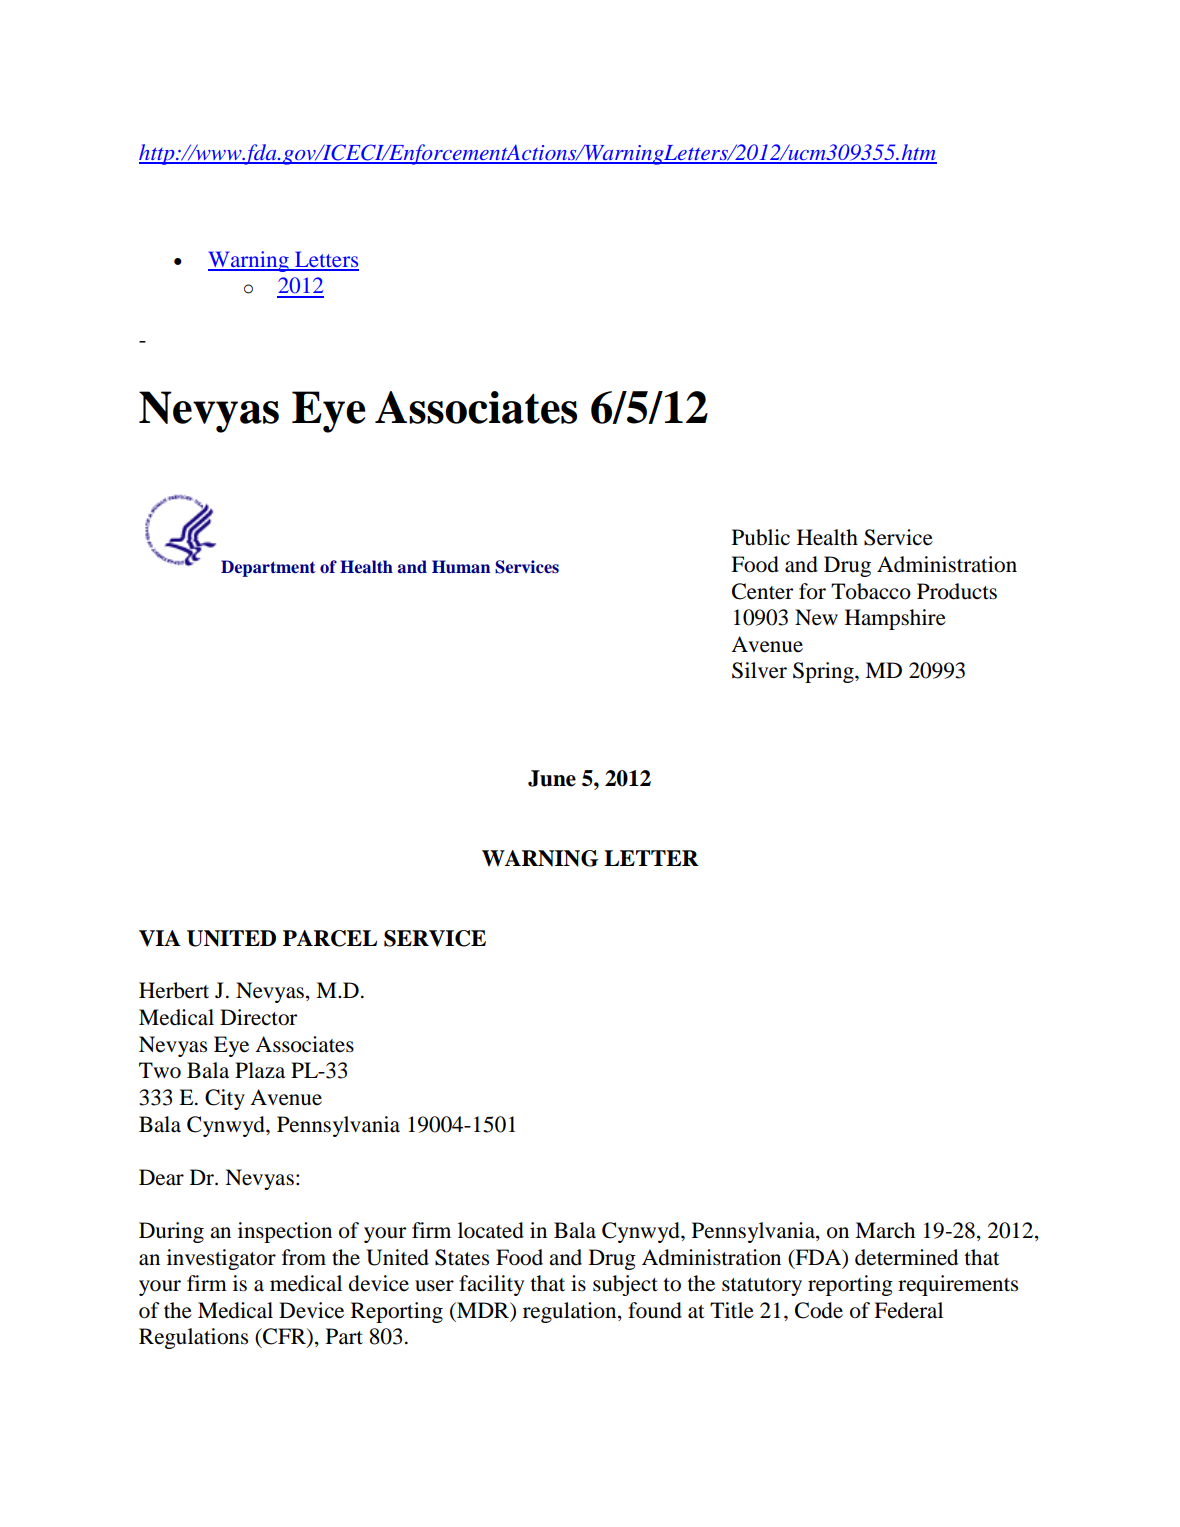  Describe the element at coordinates (625, 1285) in the screenshot. I see `subject` at that location.
